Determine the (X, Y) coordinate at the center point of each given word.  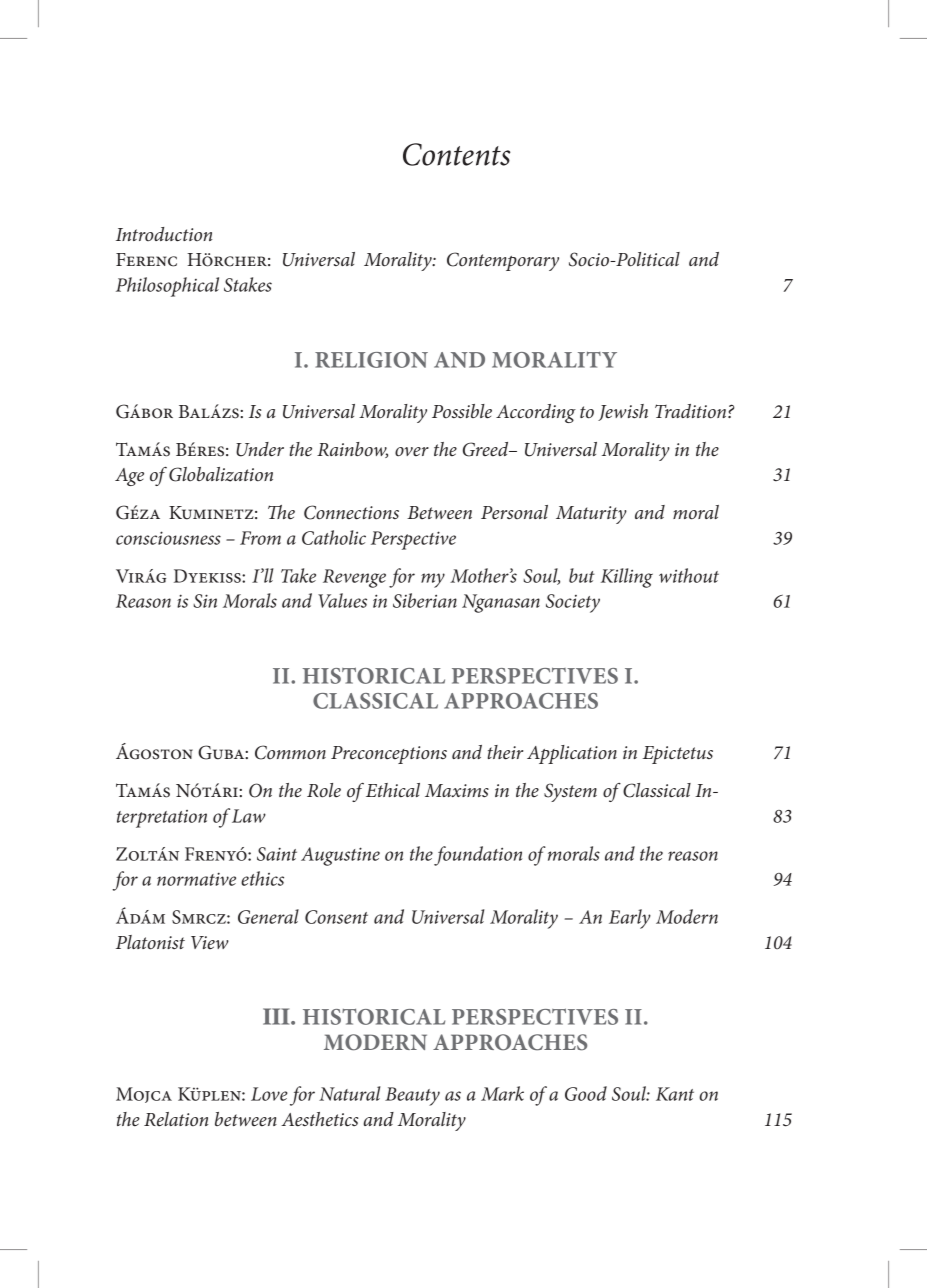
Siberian (425, 600)
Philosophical (167, 287)
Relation (176, 1119)
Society (573, 603)
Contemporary (503, 261)
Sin (205, 601)
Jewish (623, 412)
